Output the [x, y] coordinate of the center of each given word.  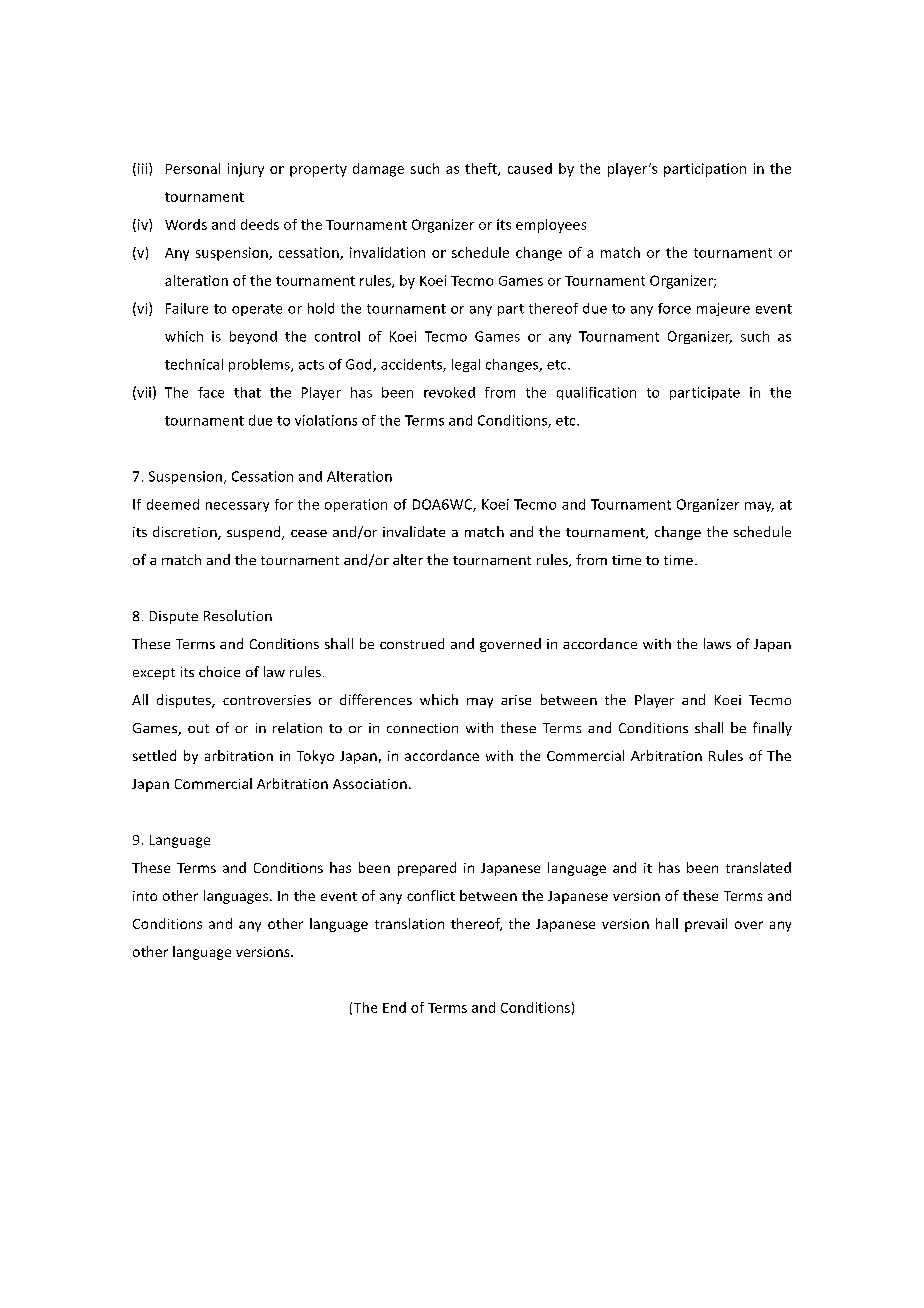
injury [246, 170]
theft [482, 169]
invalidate [414, 531]
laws [717, 643]
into [145, 896]
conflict [431, 895]
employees [551, 226]
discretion [186, 533]
